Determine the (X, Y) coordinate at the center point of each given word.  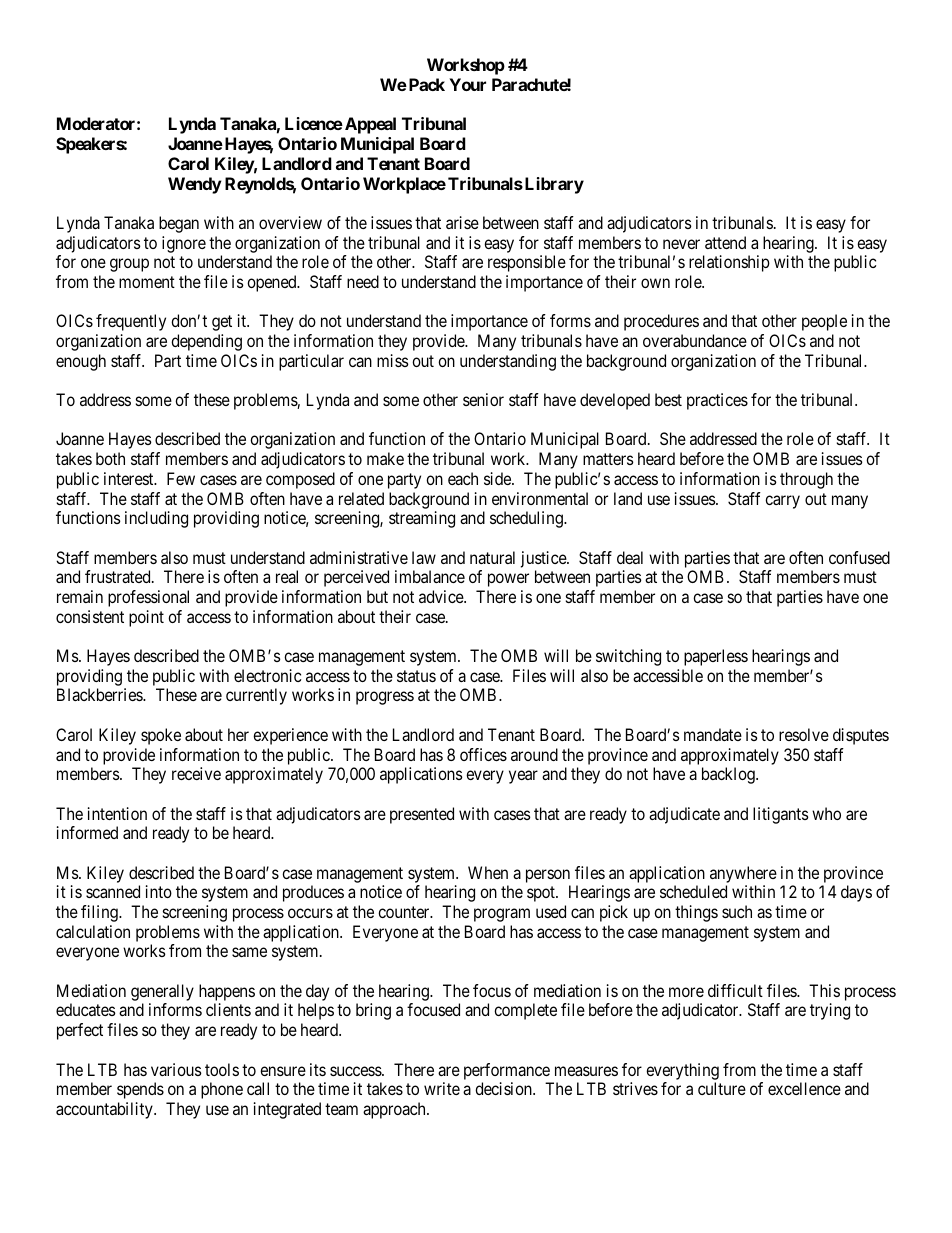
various (176, 1069)
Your (467, 84)
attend (725, 242)
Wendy (195, 185)
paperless (716, 657)
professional (148, 598)
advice (442, 596)
